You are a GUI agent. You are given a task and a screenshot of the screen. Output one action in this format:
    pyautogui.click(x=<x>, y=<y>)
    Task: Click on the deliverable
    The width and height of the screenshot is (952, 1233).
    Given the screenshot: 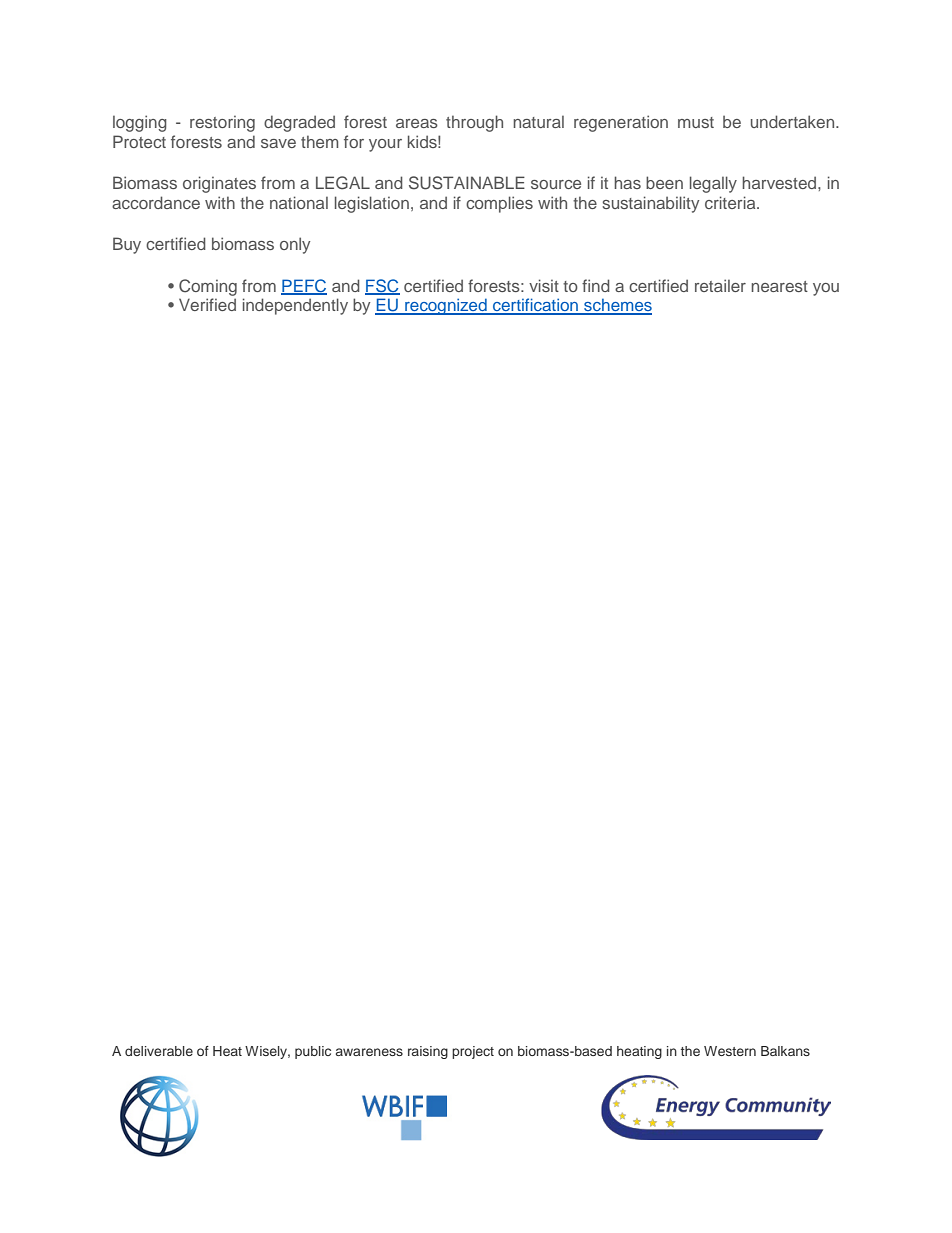 What is the action you would take?
    pyautogui.click(x=159, y=1051)
